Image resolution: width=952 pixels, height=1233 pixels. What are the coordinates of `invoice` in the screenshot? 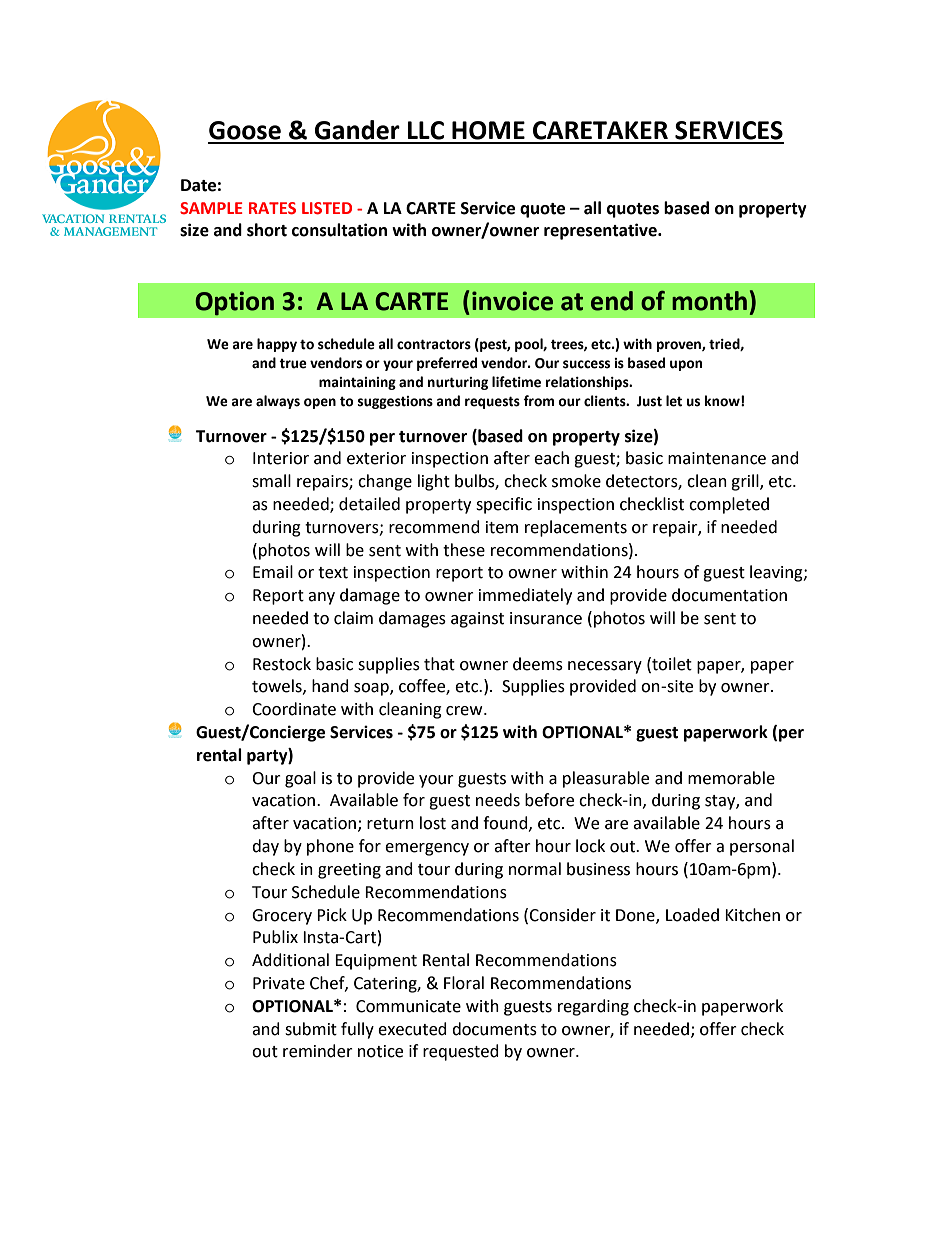 It's located at (512, 301).
